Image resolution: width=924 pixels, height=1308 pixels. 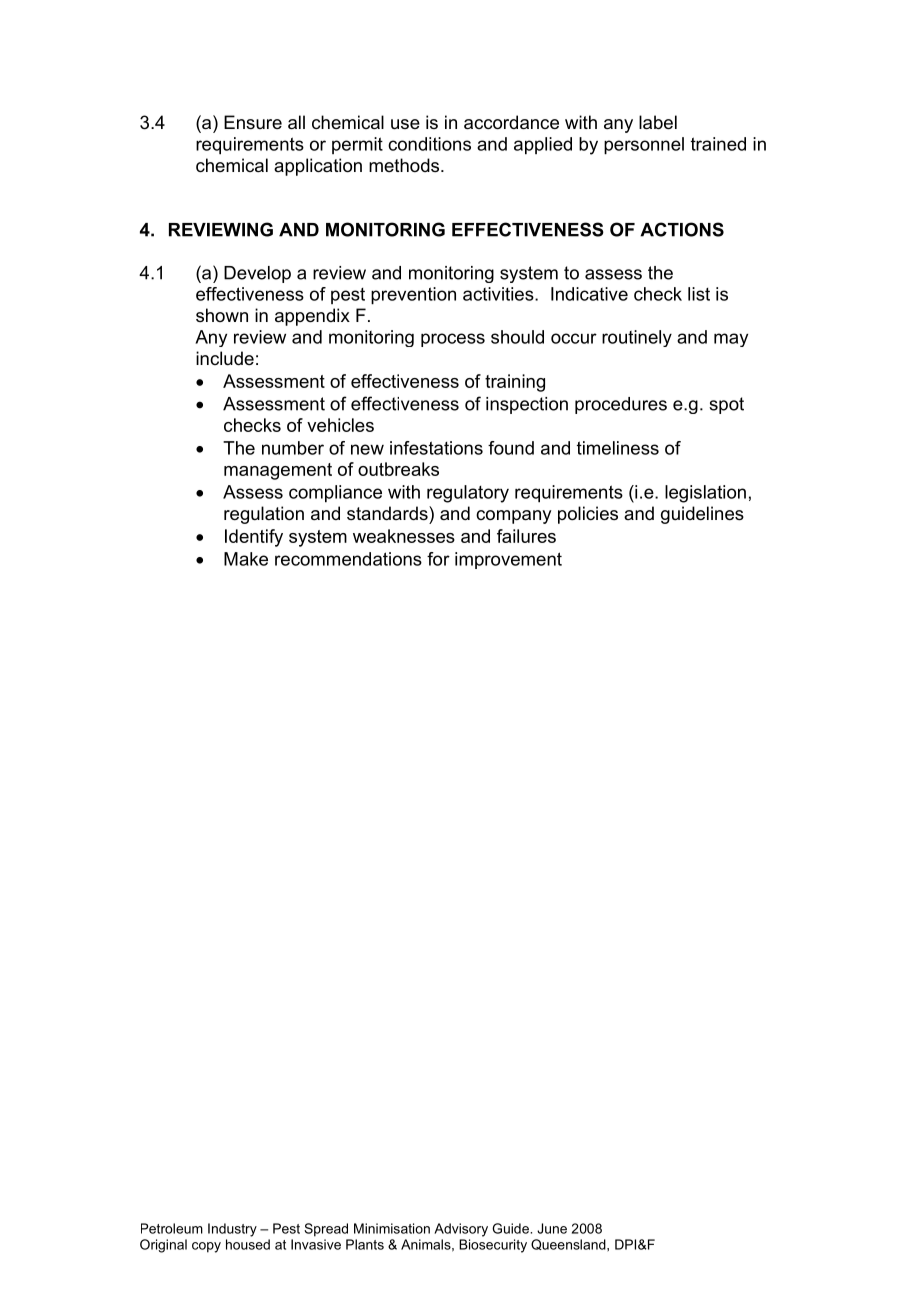 What do you see at coordinates (493, 1246) in the screenshot?
I see `Biosecurity` at bounding box center [493, 1246].
